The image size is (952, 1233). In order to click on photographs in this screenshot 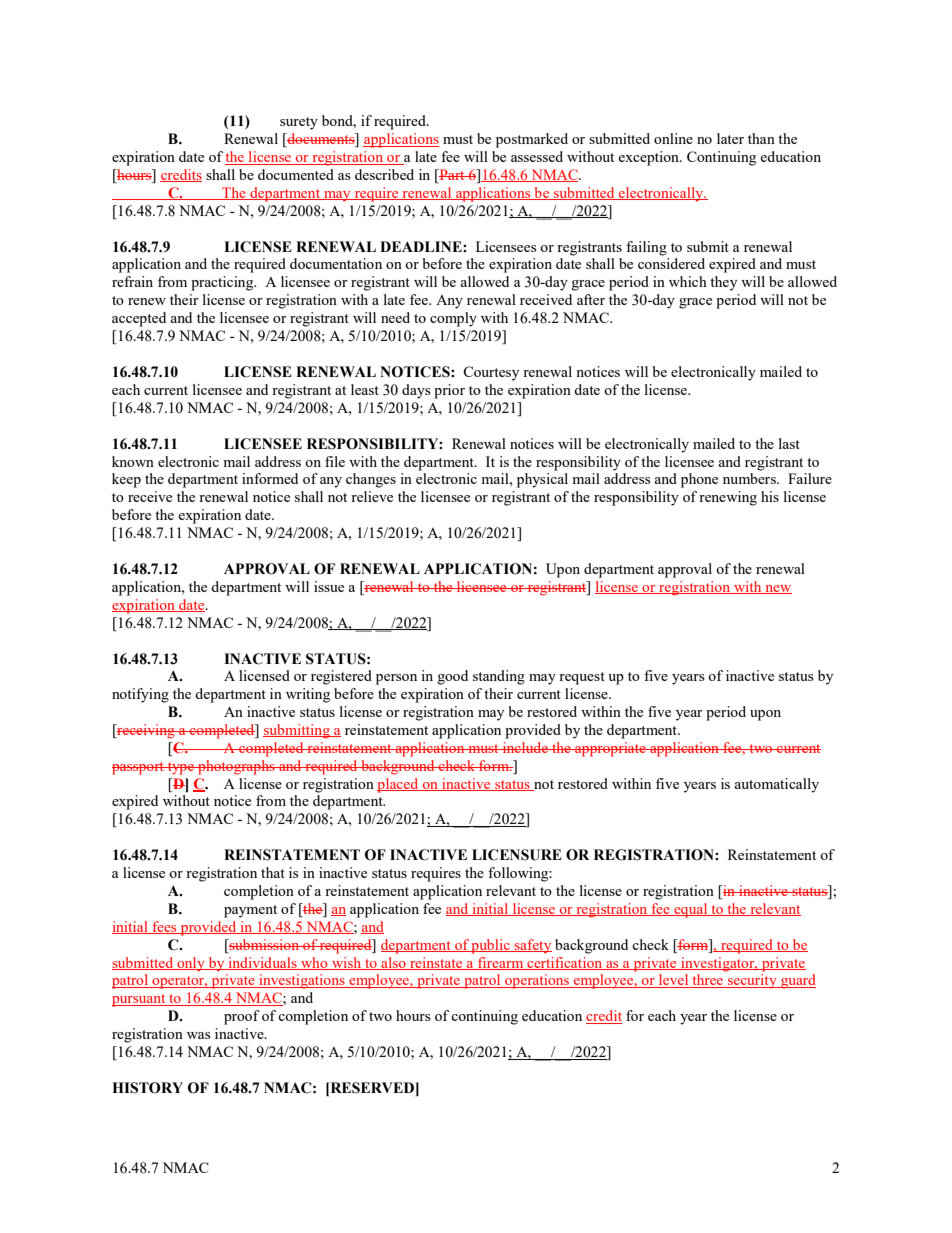, I will do `click(236, 767)`.
